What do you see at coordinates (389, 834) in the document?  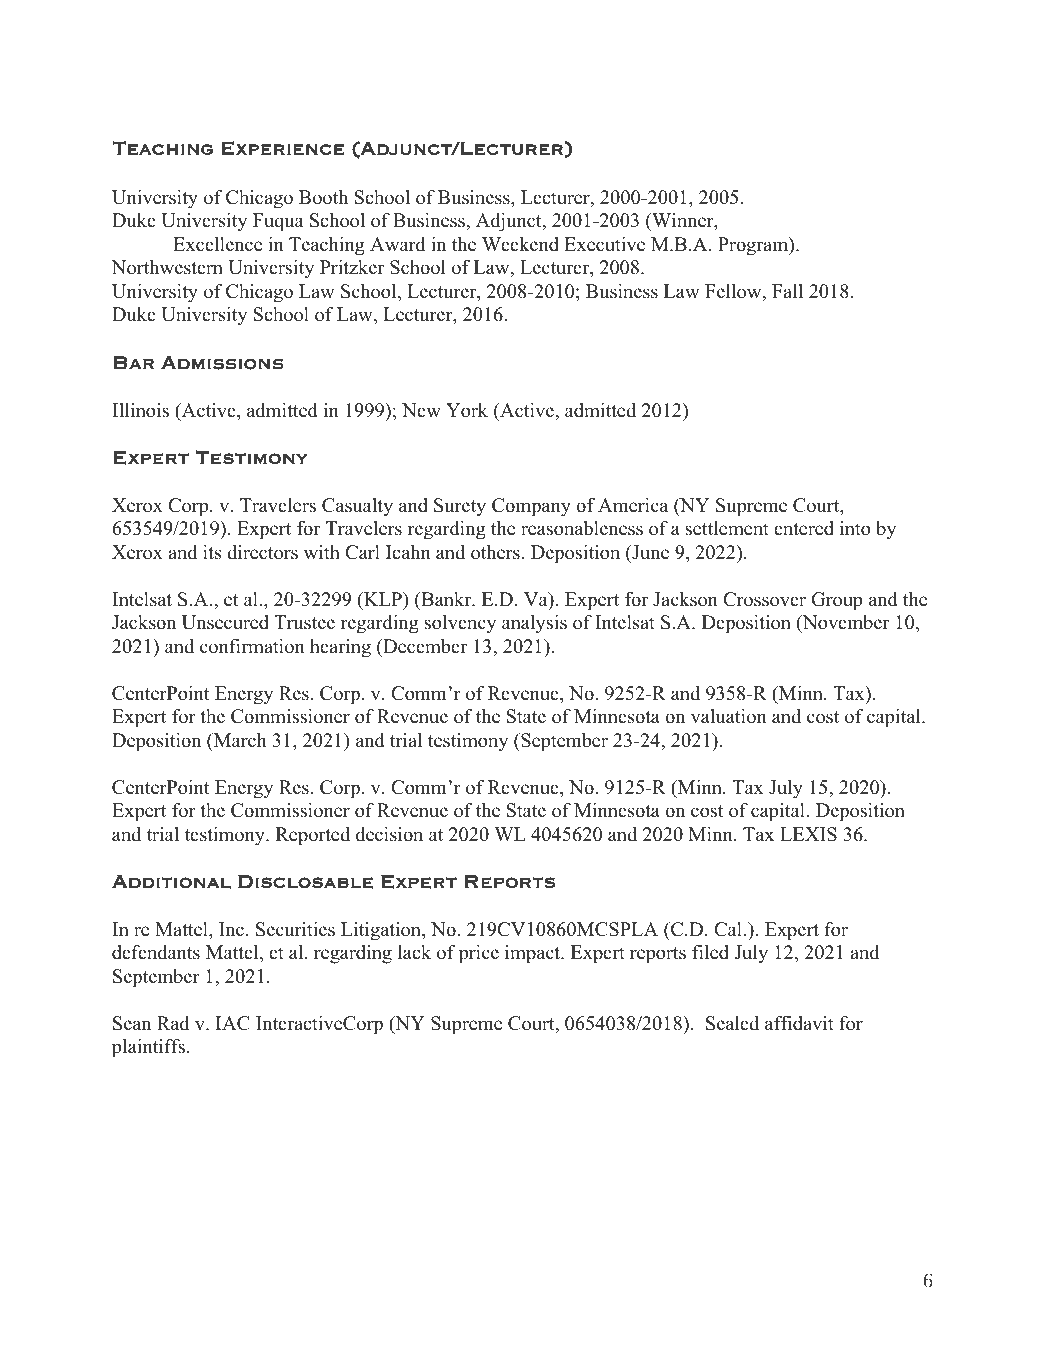 I see `decision` at bounding box center [389, 834].
